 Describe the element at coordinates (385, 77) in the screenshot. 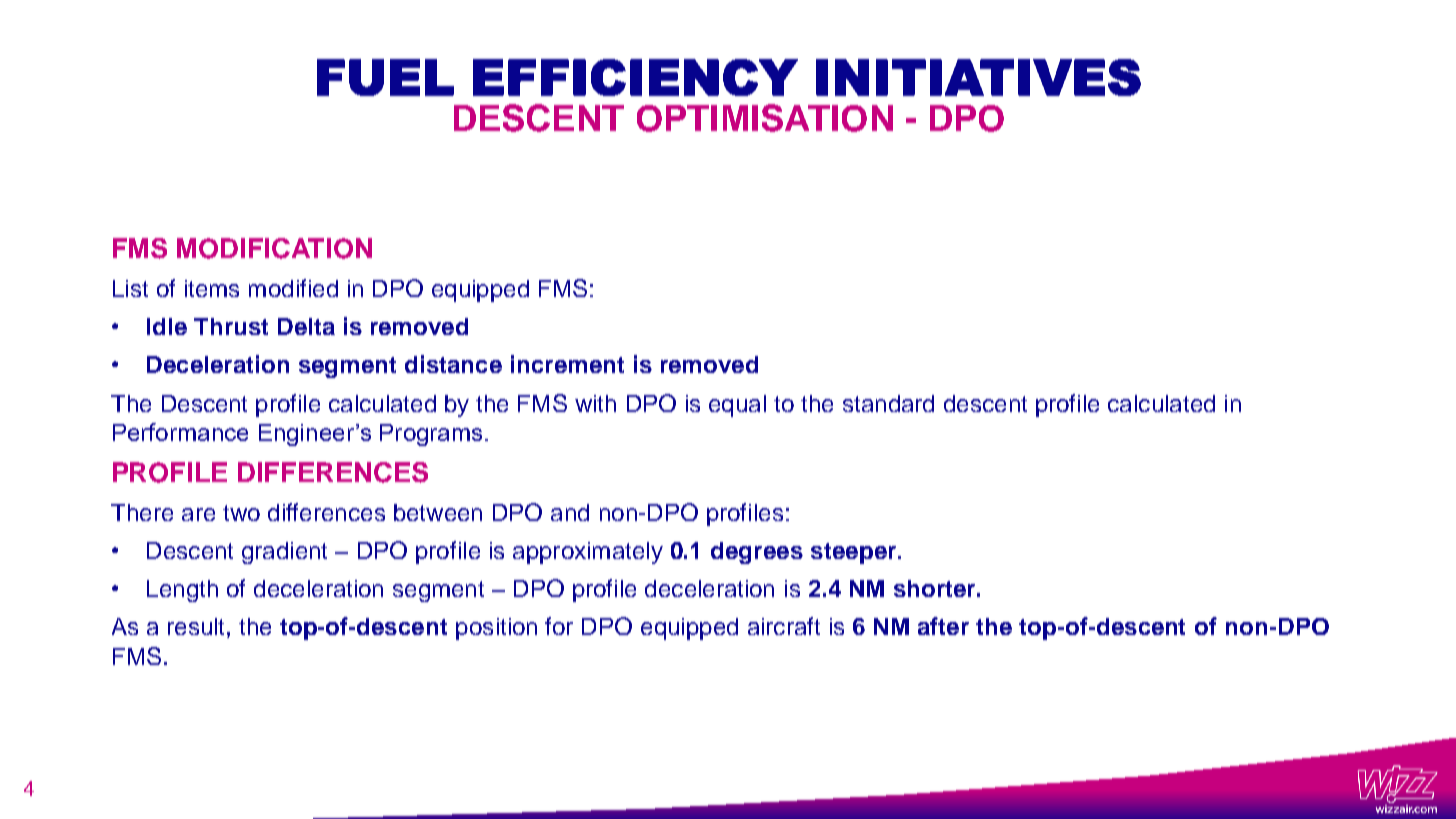

I see `FUEL` at that location.
